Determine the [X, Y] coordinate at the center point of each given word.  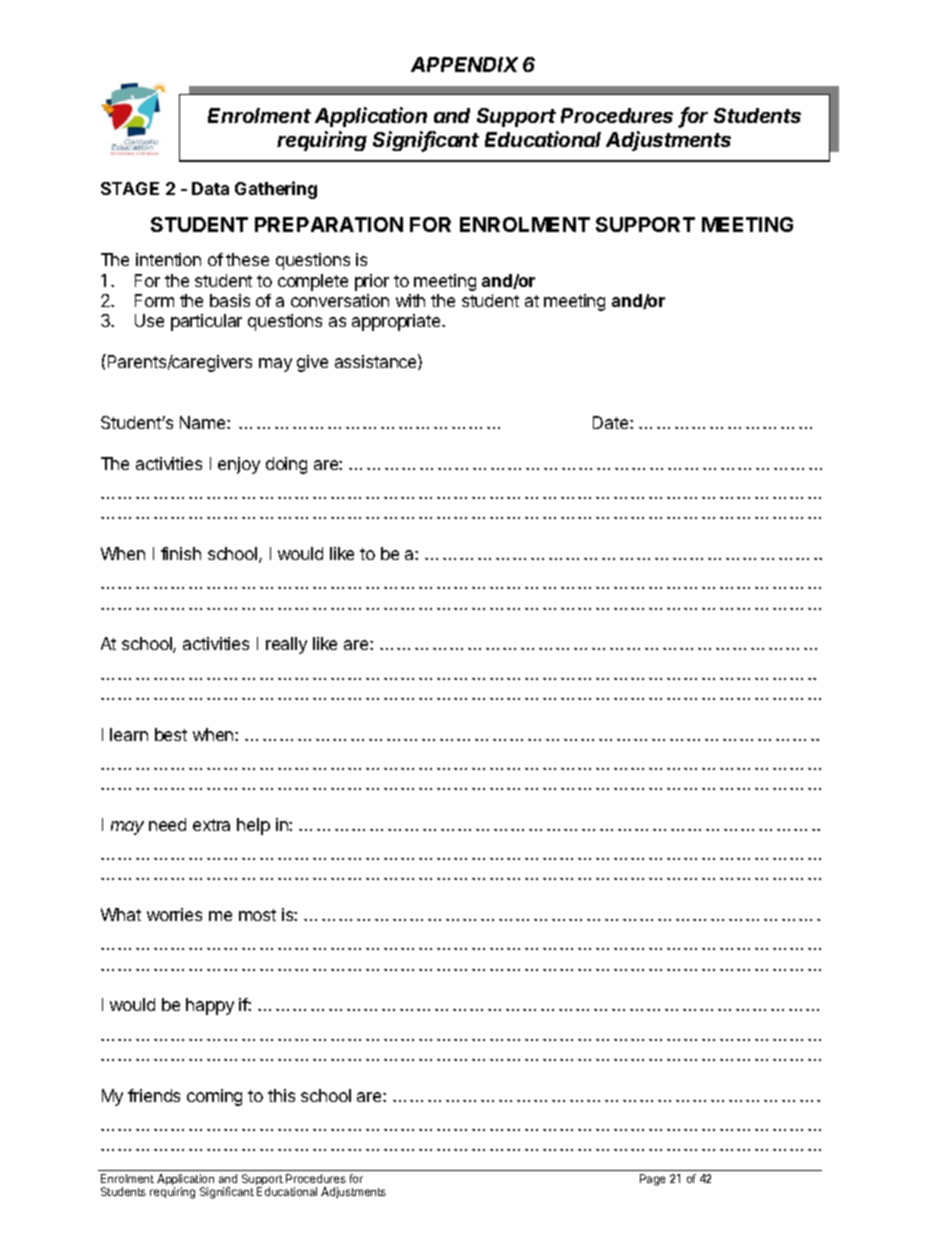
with [410, 300]
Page [652, 1180]
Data [210, 188]
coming [214, 1097]
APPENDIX [464, 64]
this [281, 1095]
